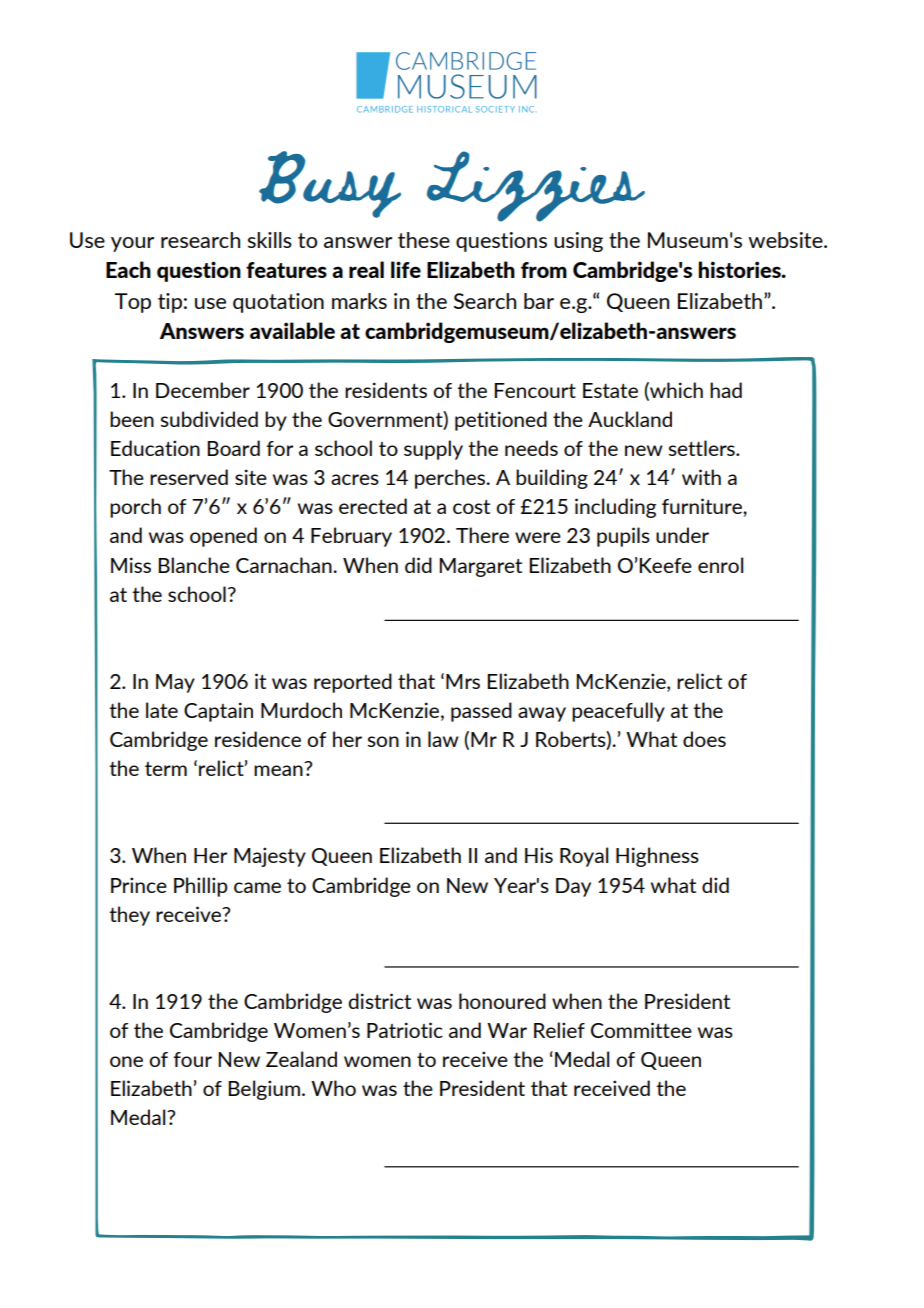 The height and width of the page is (1308, 924). What do you see at coordinates (270, 240) in the page?
I see `skills` at bounding box center [270, 240].
